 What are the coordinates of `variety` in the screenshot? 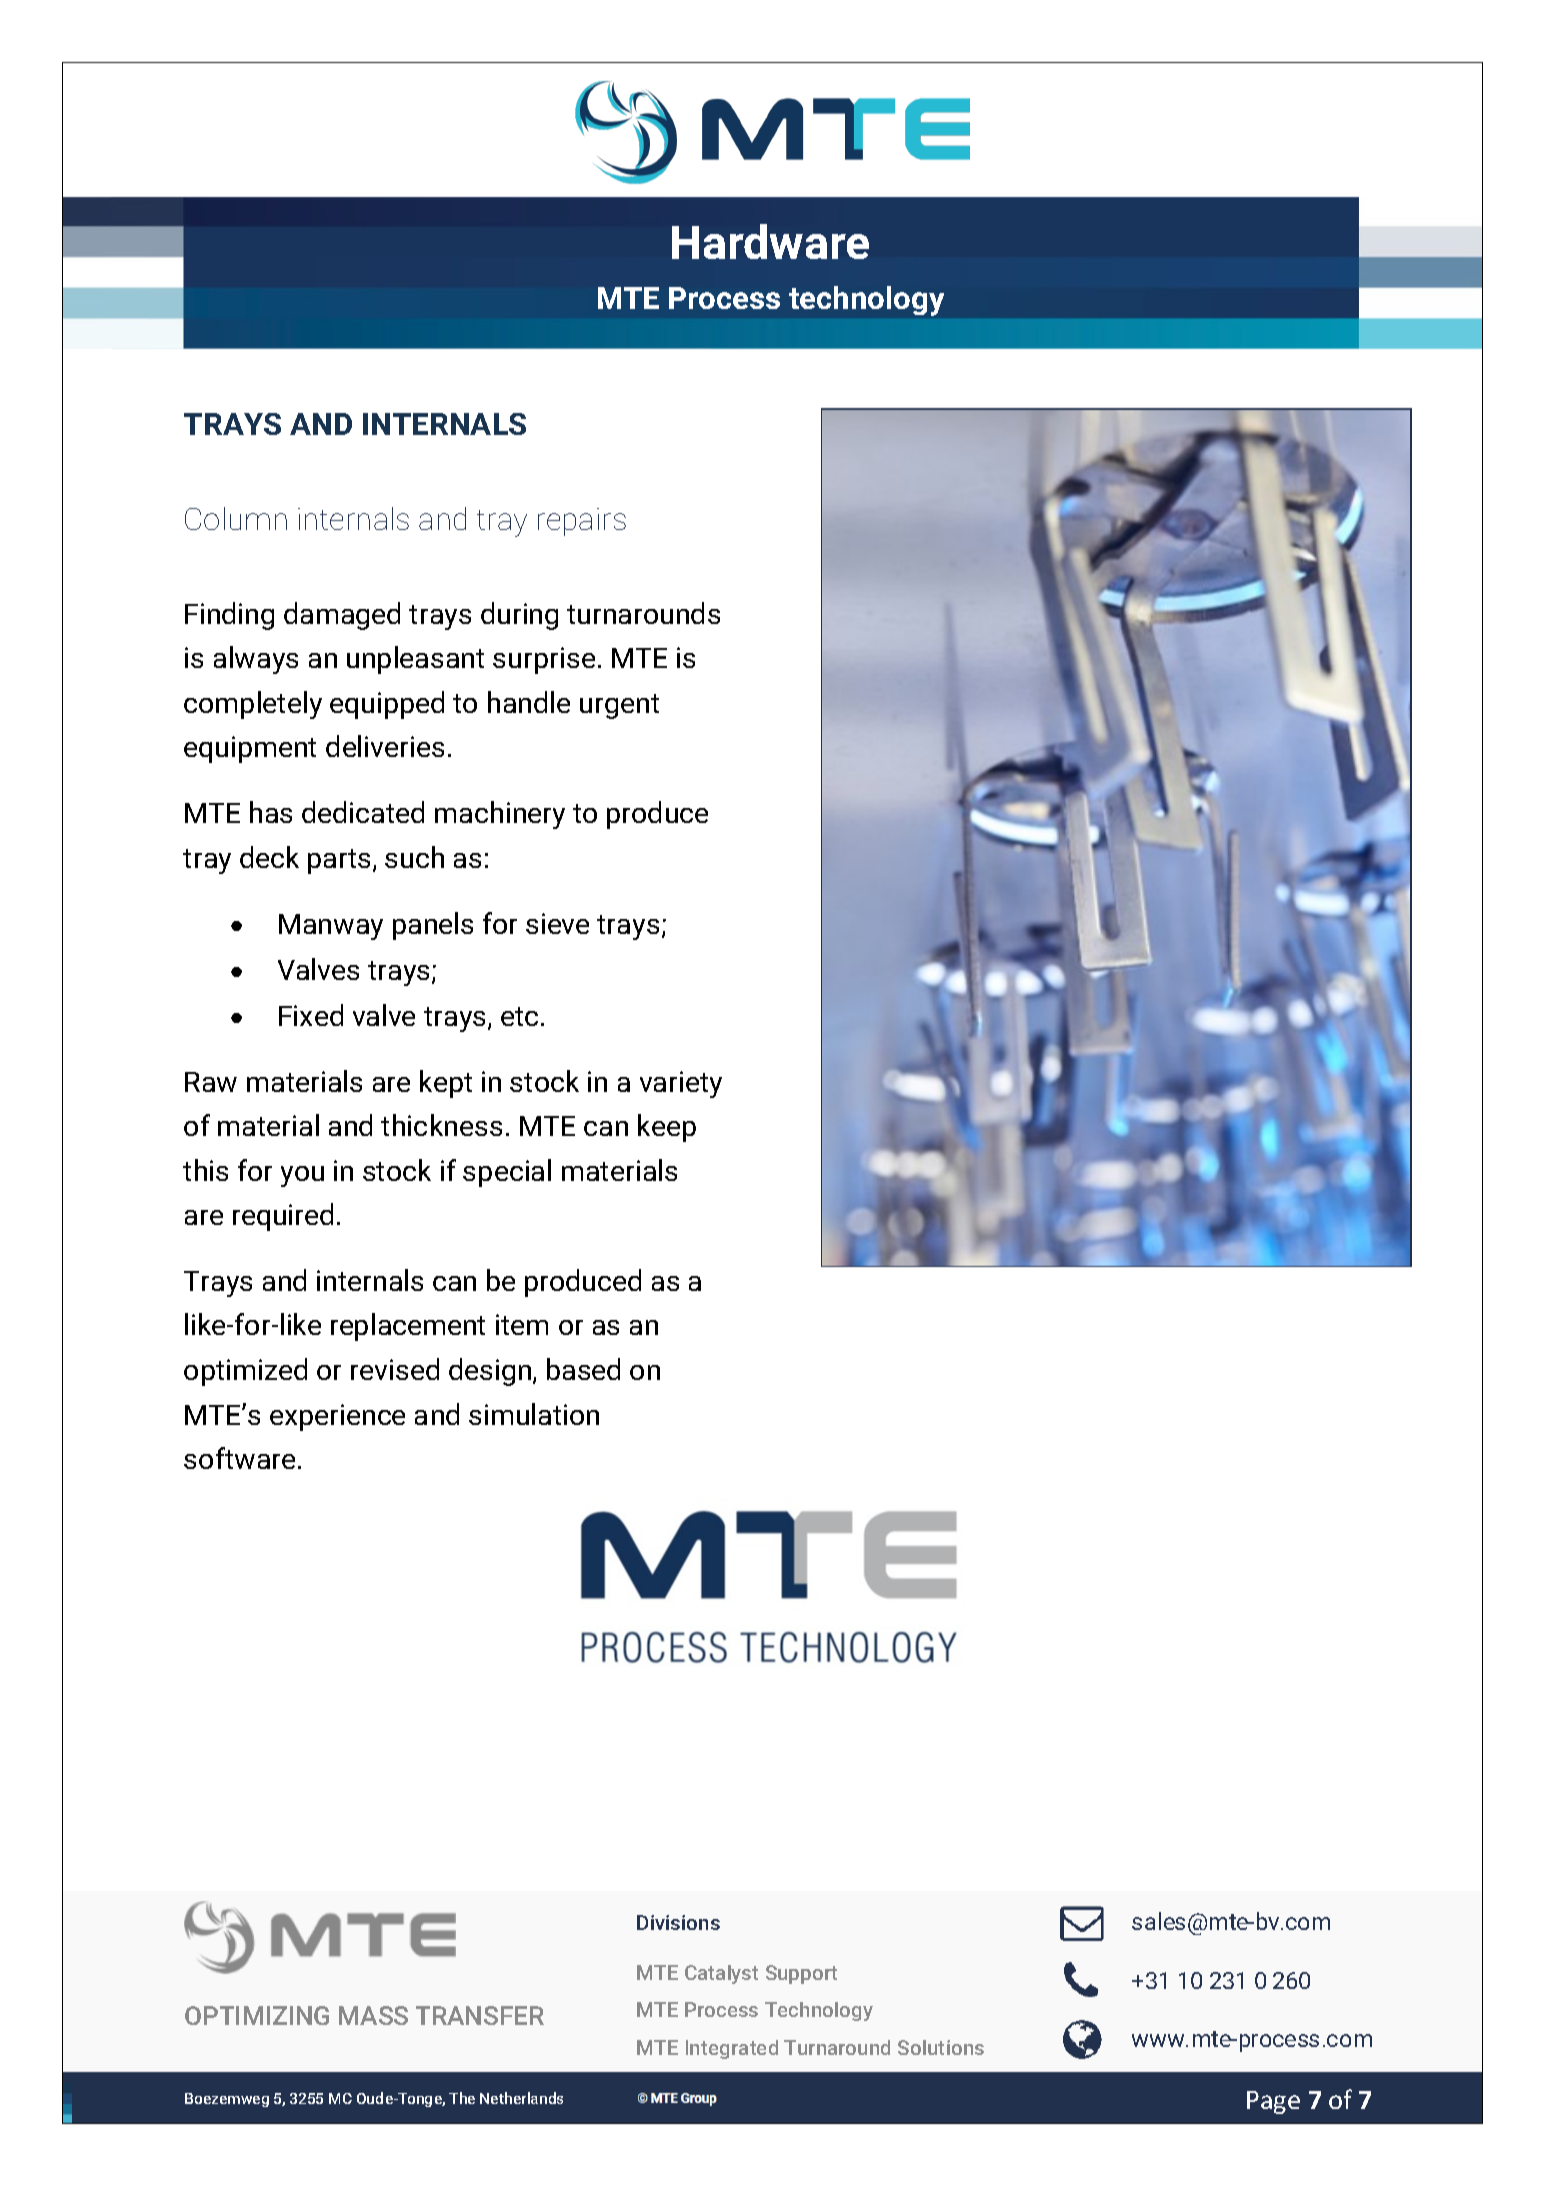 It's located at (681, 1084).
